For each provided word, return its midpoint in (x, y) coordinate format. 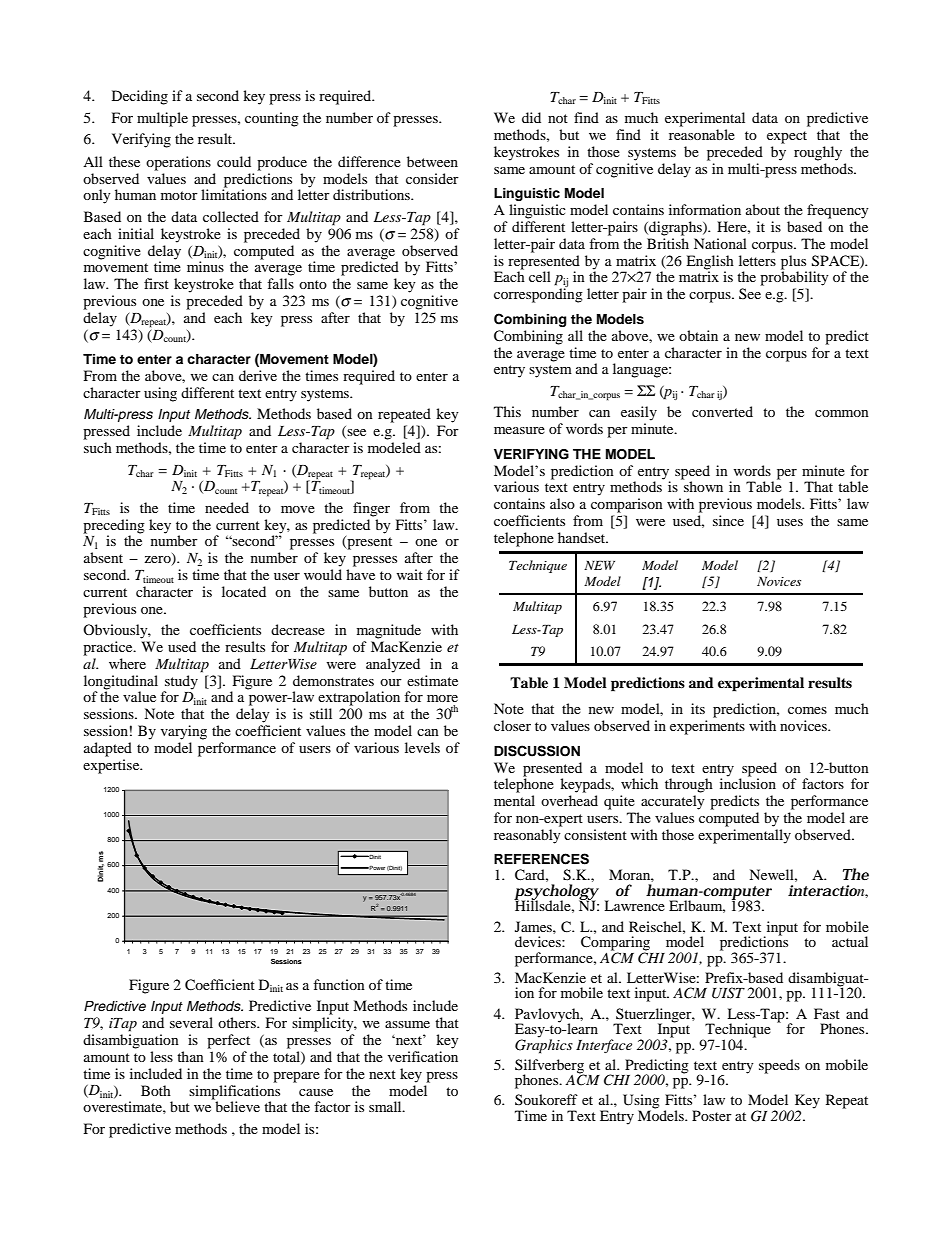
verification (423, 1056)
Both (156, 1090)
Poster (712, 1115)
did (531, 117)
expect (787, 137)
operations (178, 163)
